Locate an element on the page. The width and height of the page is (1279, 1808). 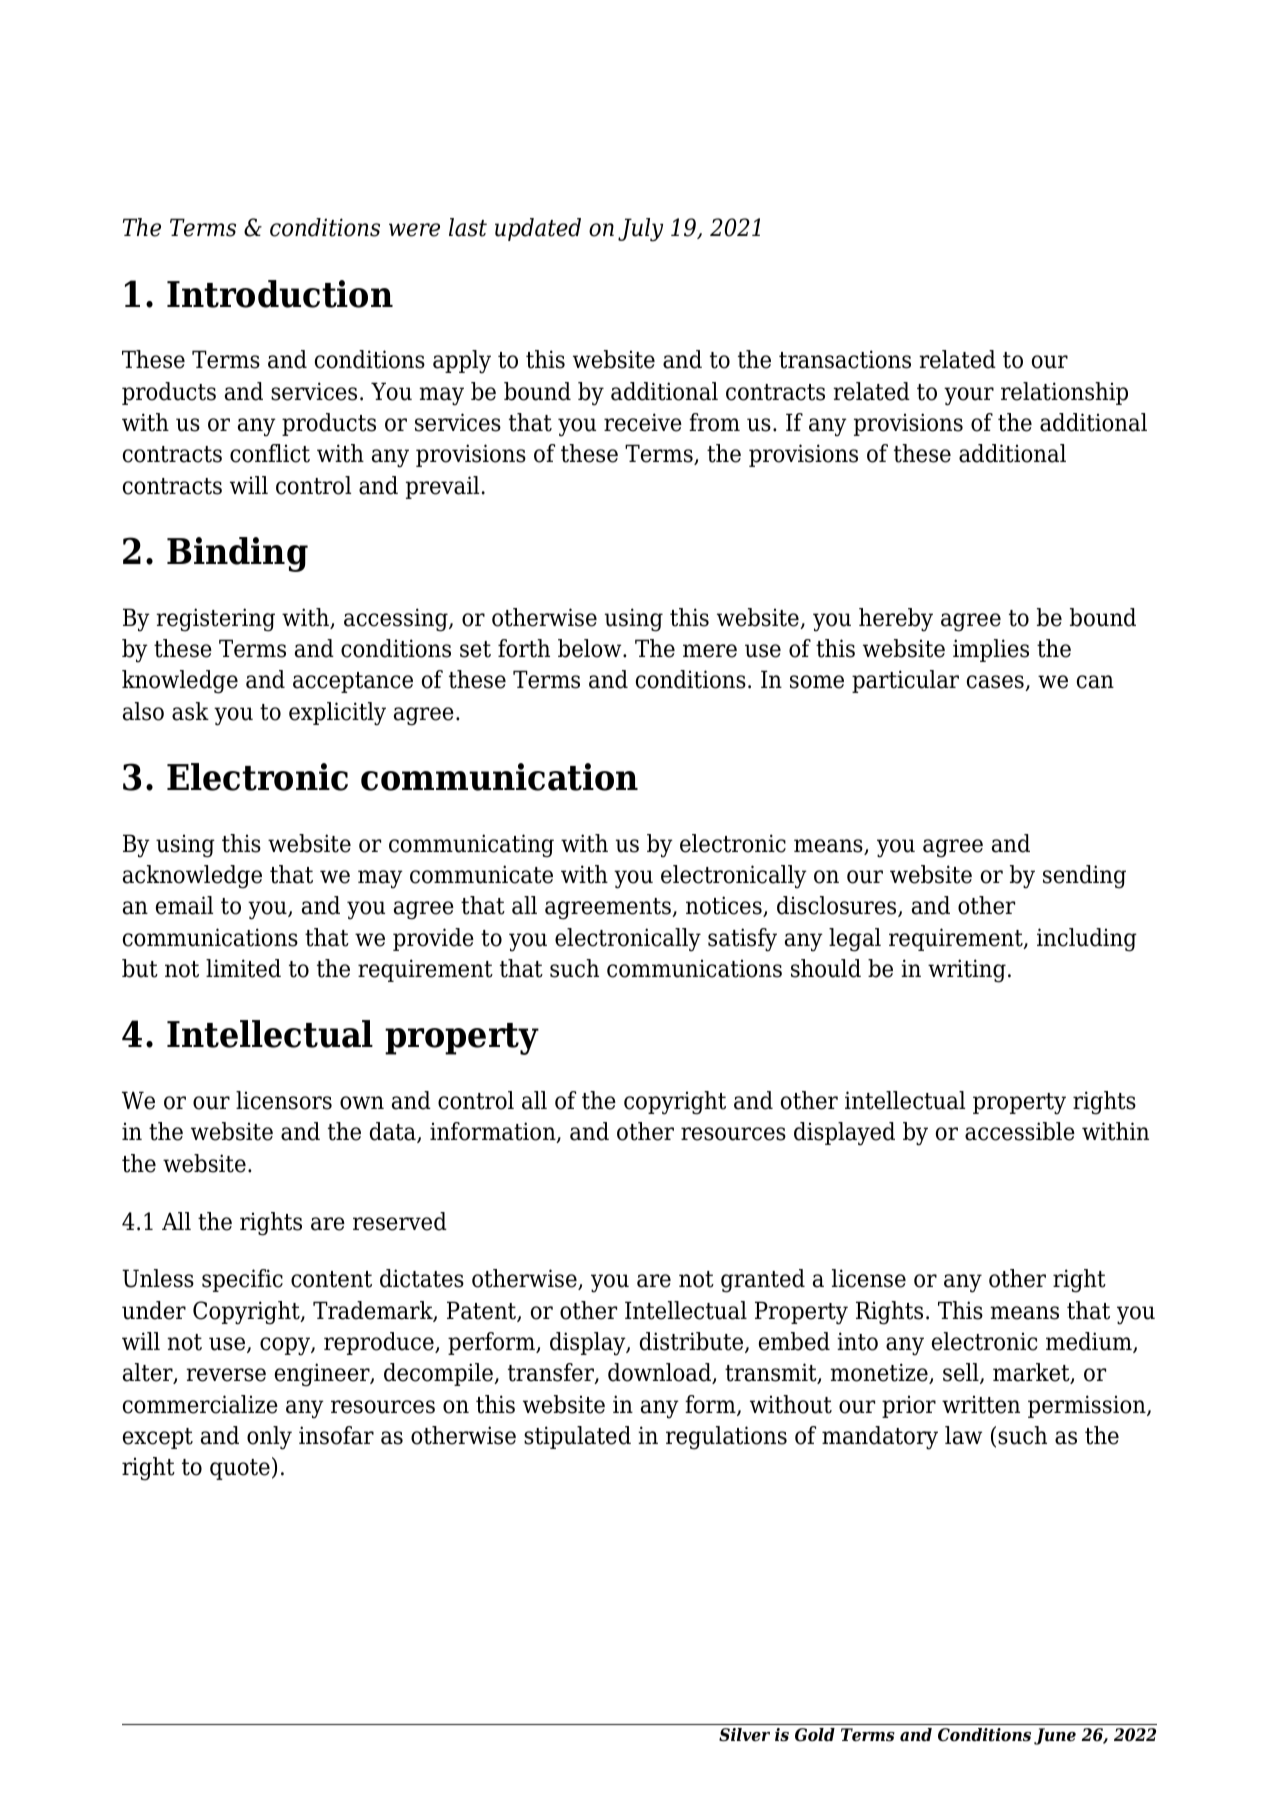
sell is located at coordinates (962, 1373).
